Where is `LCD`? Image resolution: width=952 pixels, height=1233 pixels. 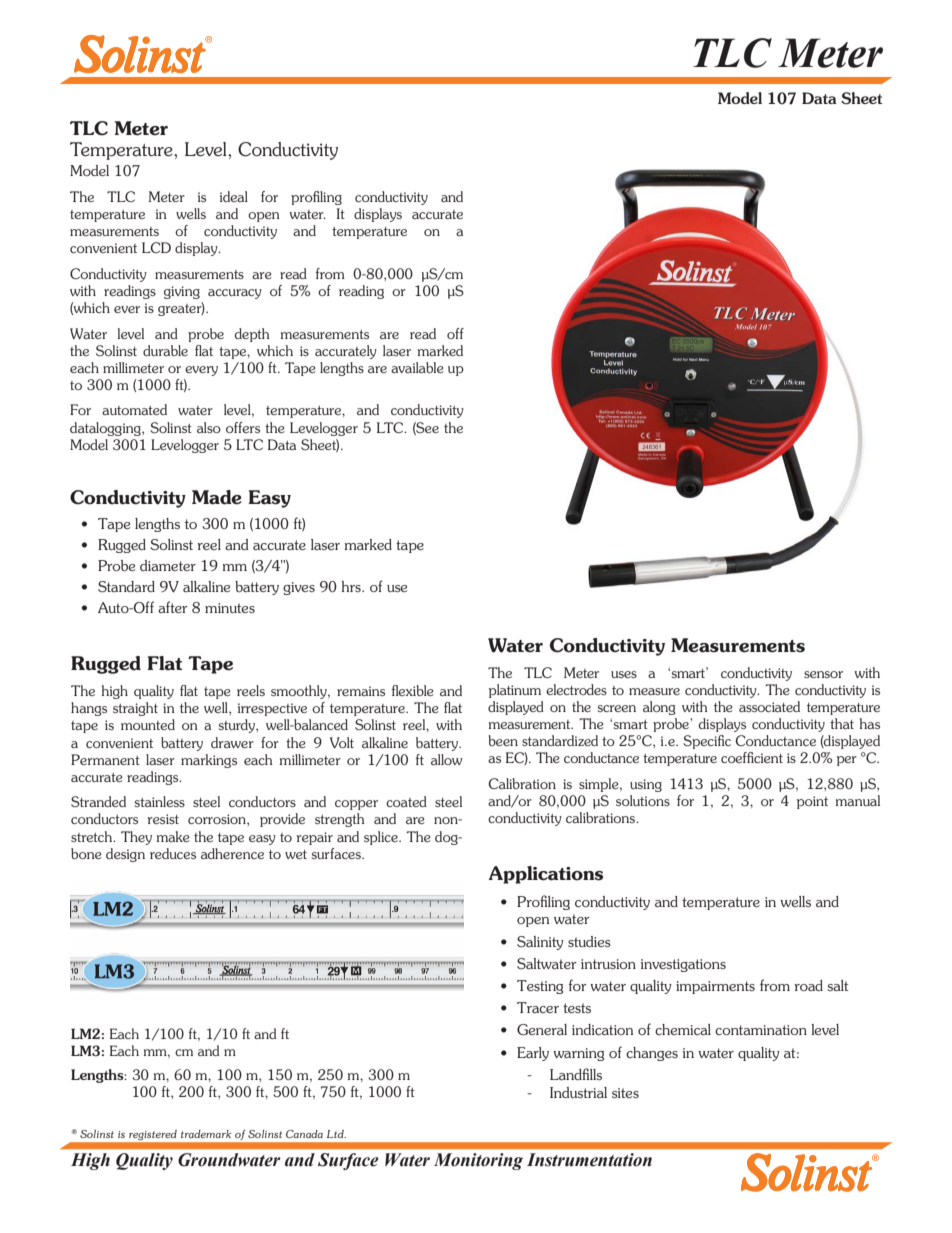
LCD is located at coordinates (156, 247).
